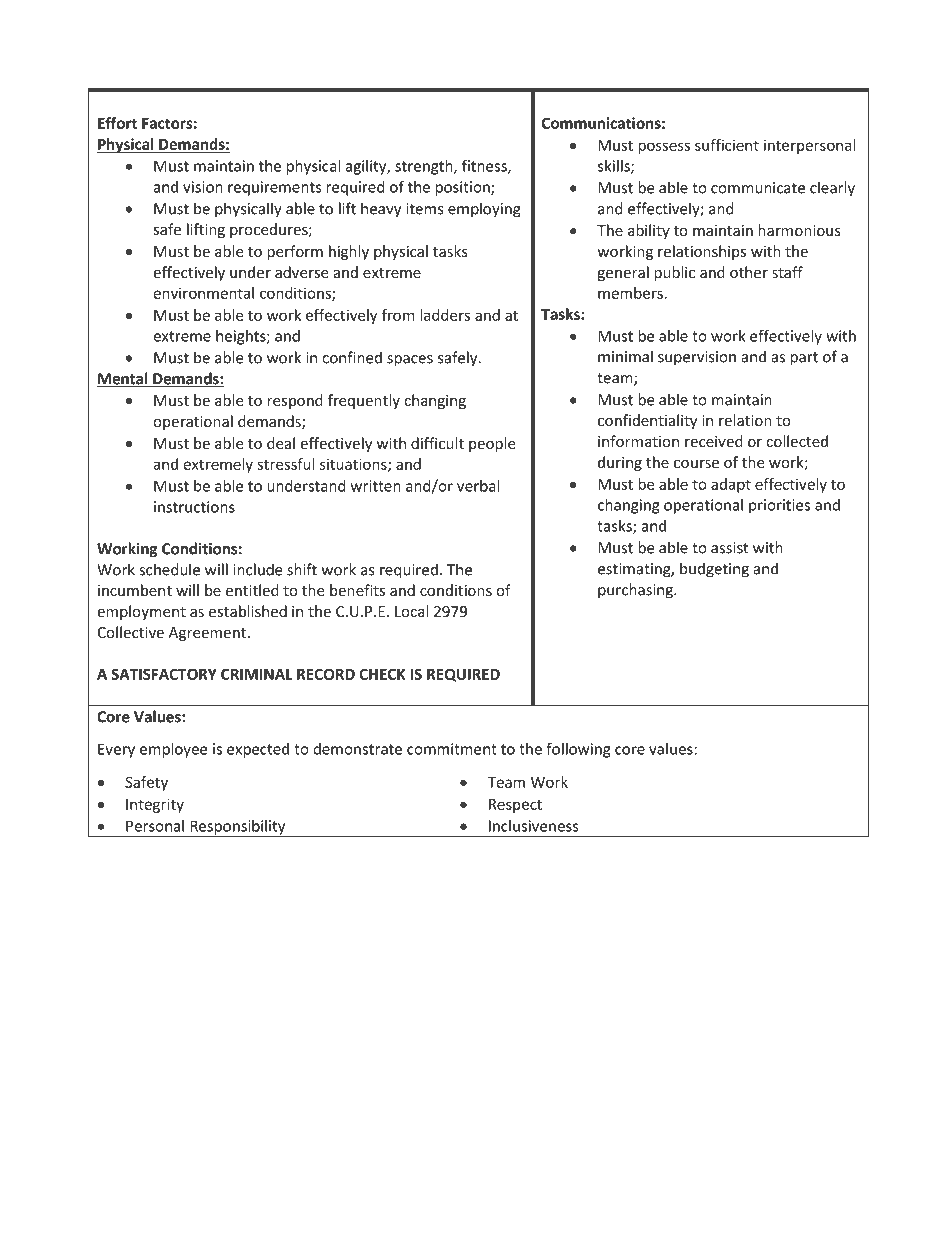  Describe the element at coordinates (155, 805) in the page. I see `Integrity` at that location.
